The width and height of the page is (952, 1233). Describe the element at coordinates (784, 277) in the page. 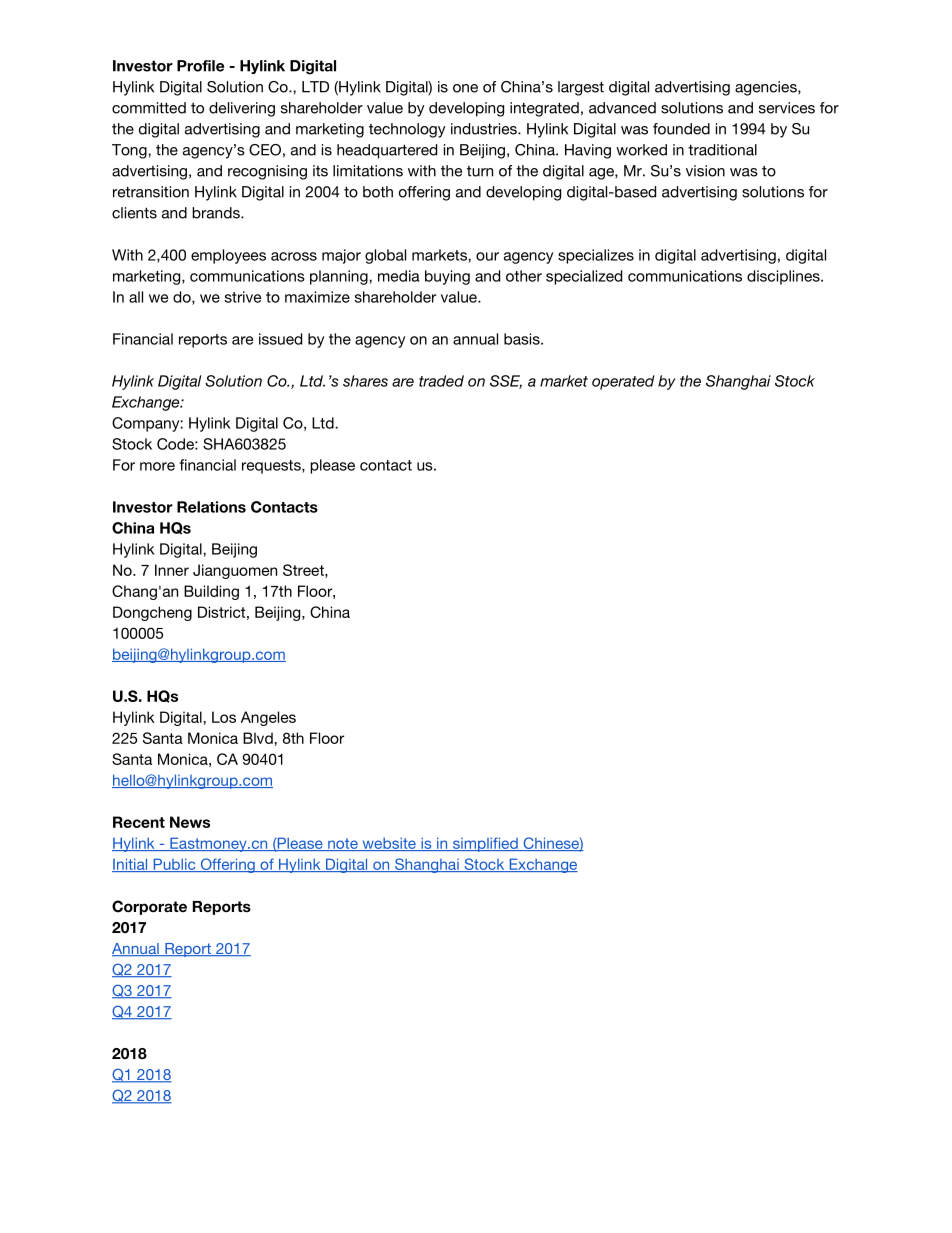

I see `disciplines` at that location.
